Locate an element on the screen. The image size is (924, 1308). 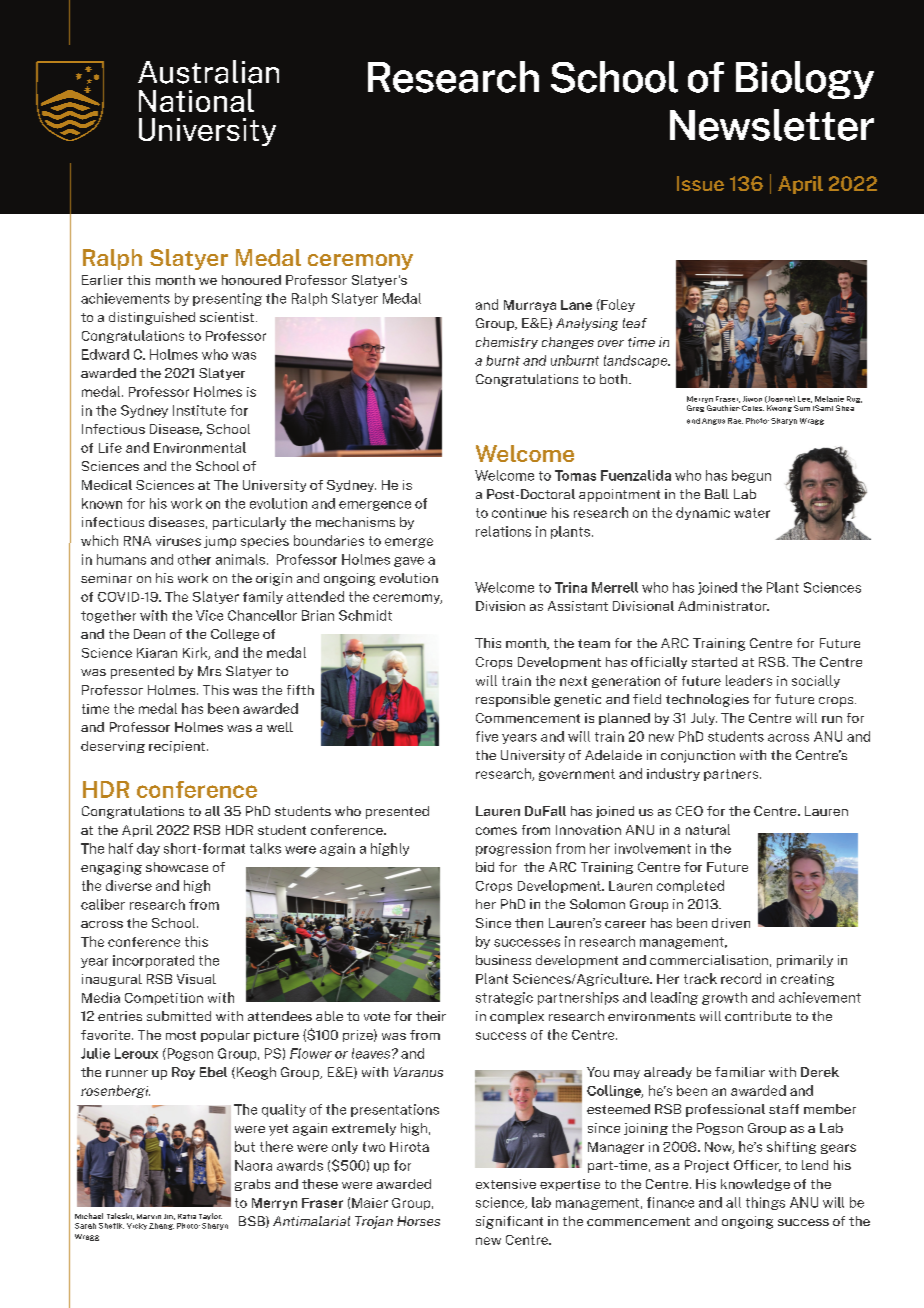
responsible is located at coordinates (513, 700).
